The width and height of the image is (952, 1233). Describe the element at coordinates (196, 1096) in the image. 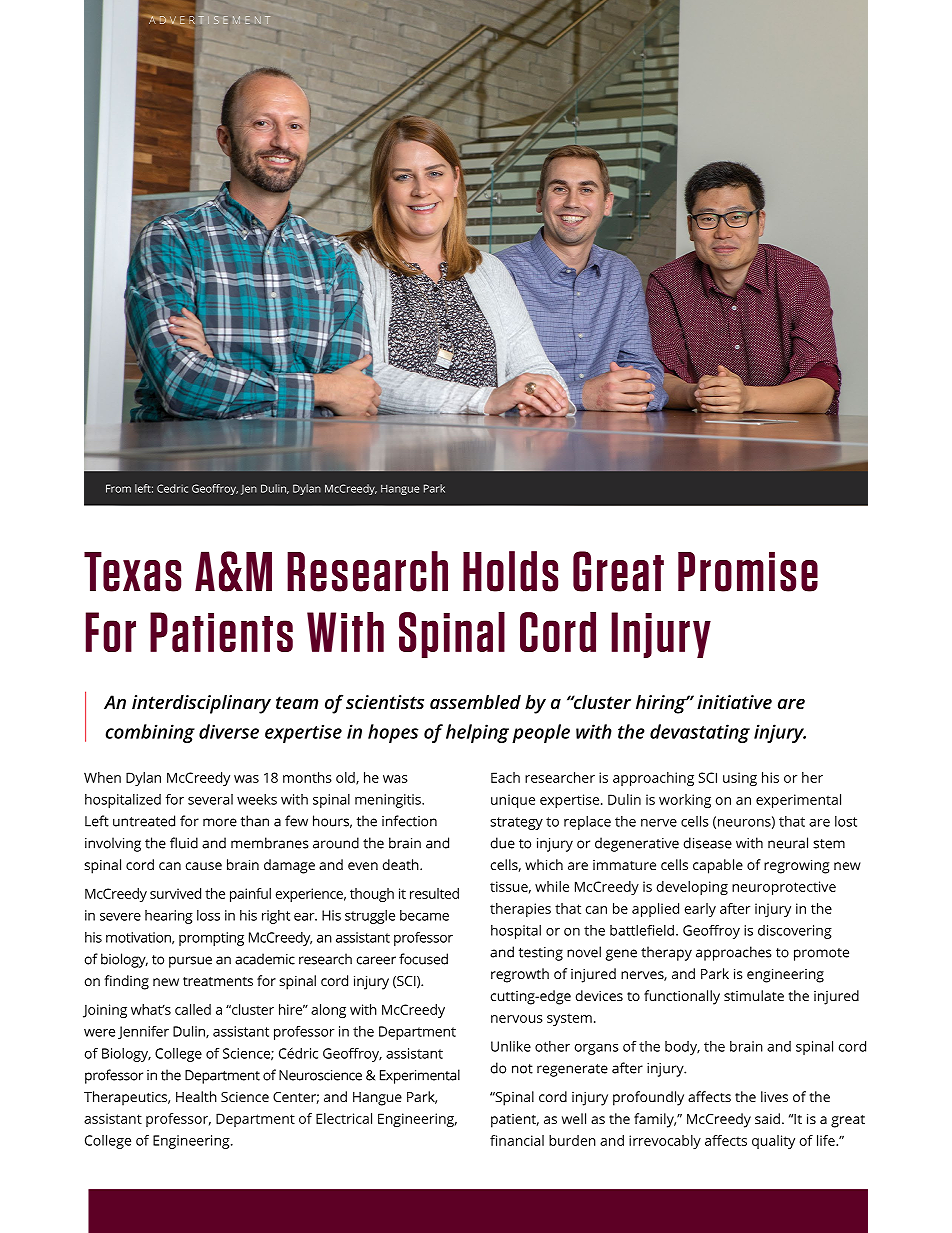

I see `Health` at that location.
